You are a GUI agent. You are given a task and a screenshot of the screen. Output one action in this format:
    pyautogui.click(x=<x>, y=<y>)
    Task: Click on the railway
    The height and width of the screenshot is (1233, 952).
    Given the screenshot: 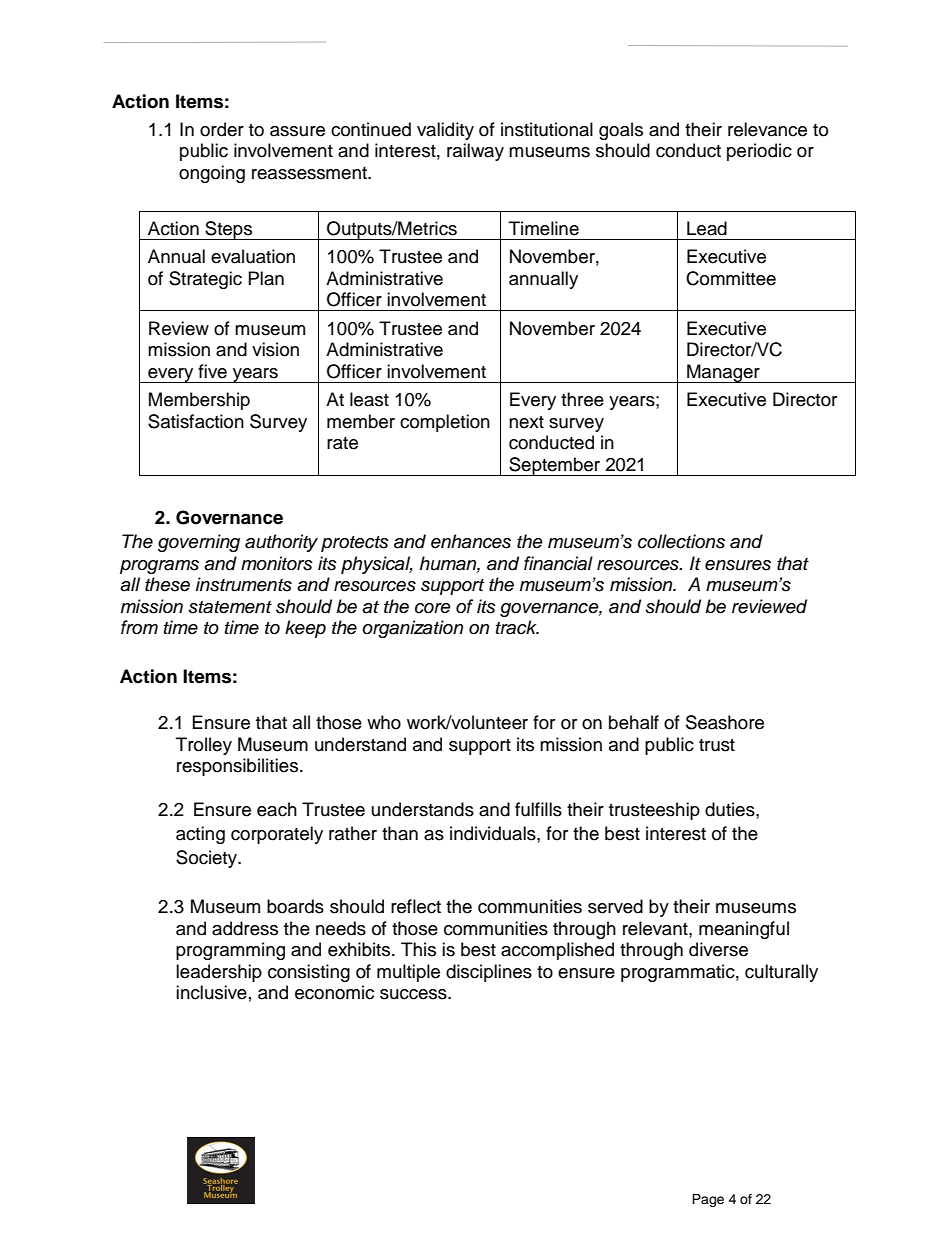 What is the action you would take?
    pyautogui.click(x=475, y=152)
